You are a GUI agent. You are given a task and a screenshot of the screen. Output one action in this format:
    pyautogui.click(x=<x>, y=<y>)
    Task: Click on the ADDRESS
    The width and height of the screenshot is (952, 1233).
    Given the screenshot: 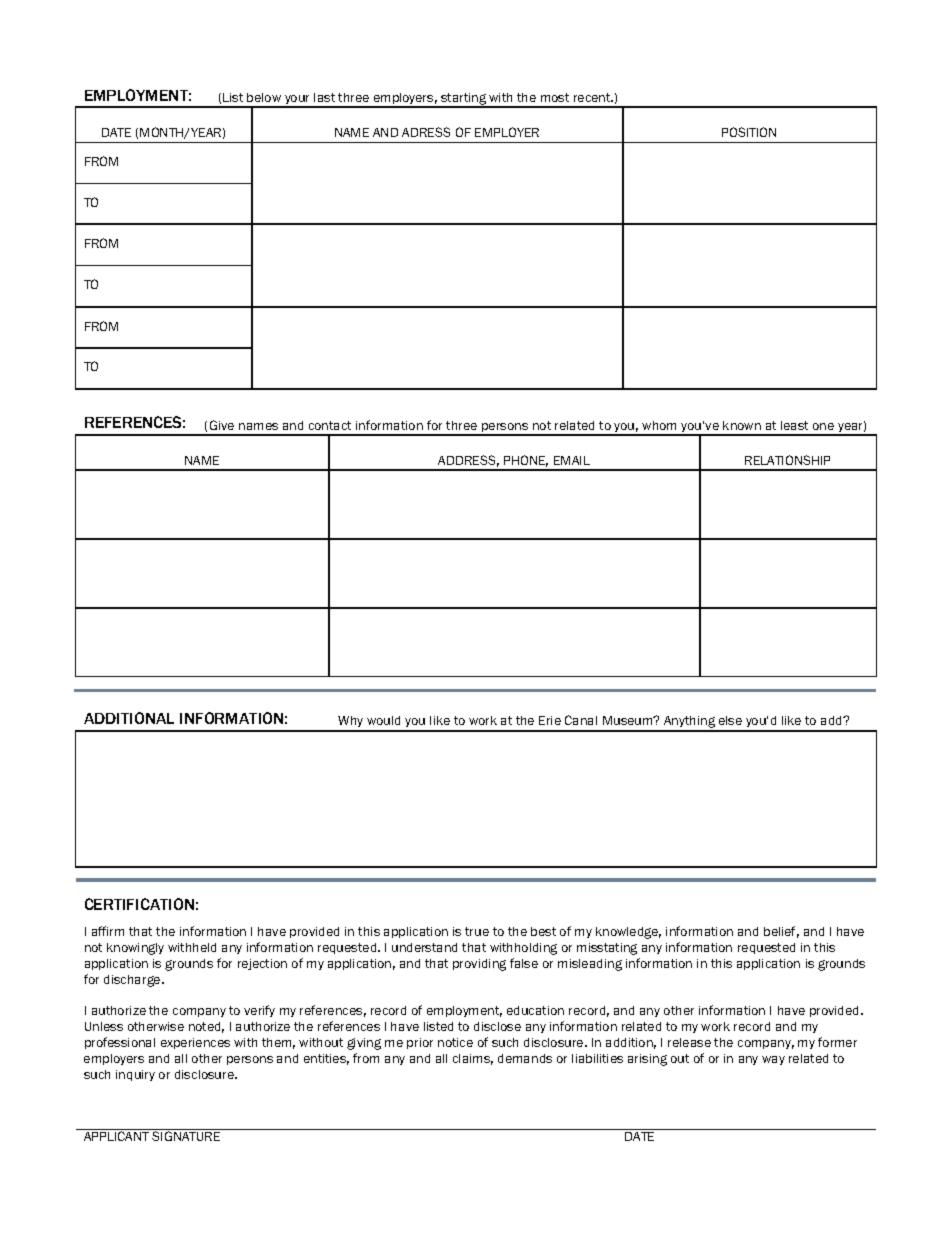 What is the action you would take?
    pyautogui.click(x=468, y=461)
